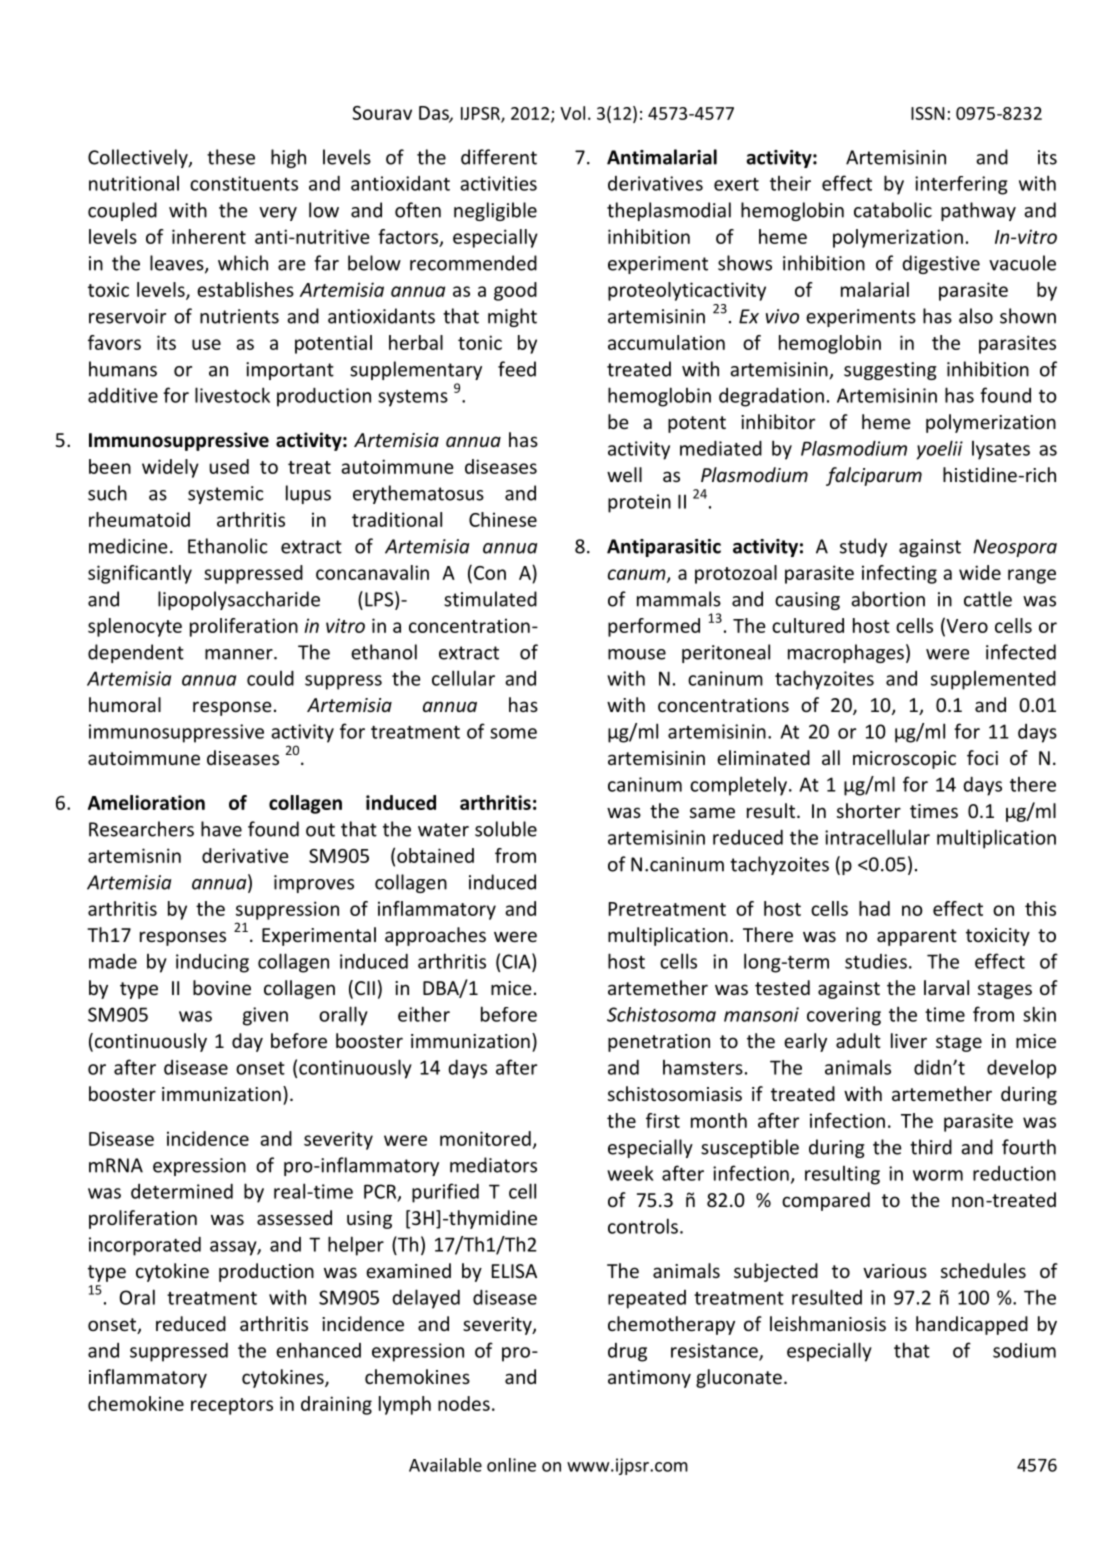 This screenshot has height=1565, width=1106. Describe the element at coordinates (221, 829) in the screenshot. I see `have` at that location.
